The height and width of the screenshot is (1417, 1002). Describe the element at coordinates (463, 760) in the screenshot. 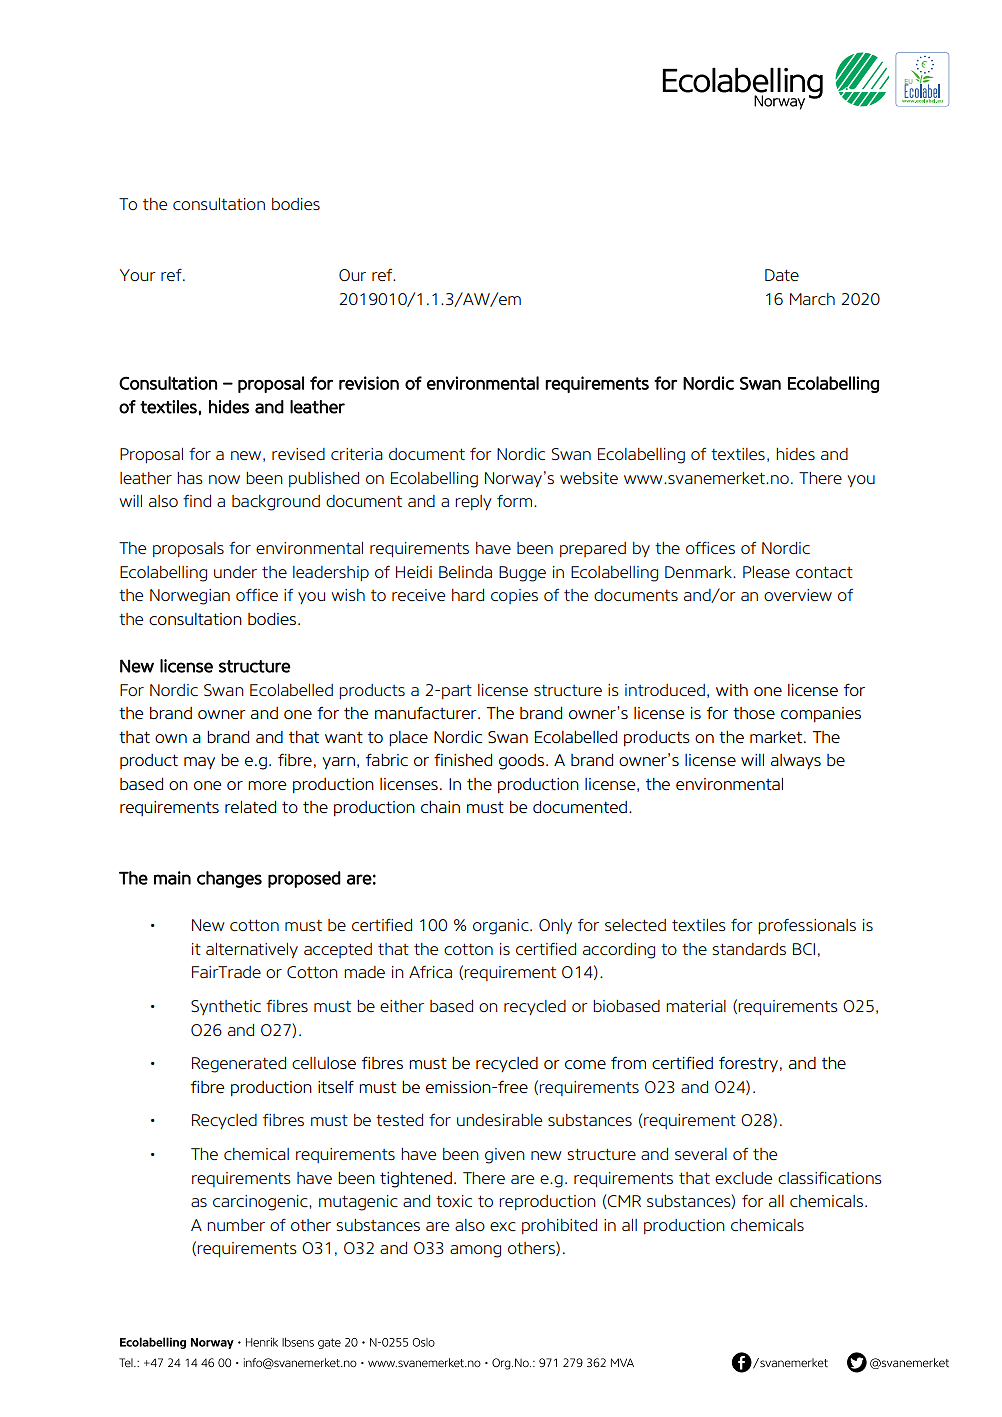

I see `finished` at that location.
